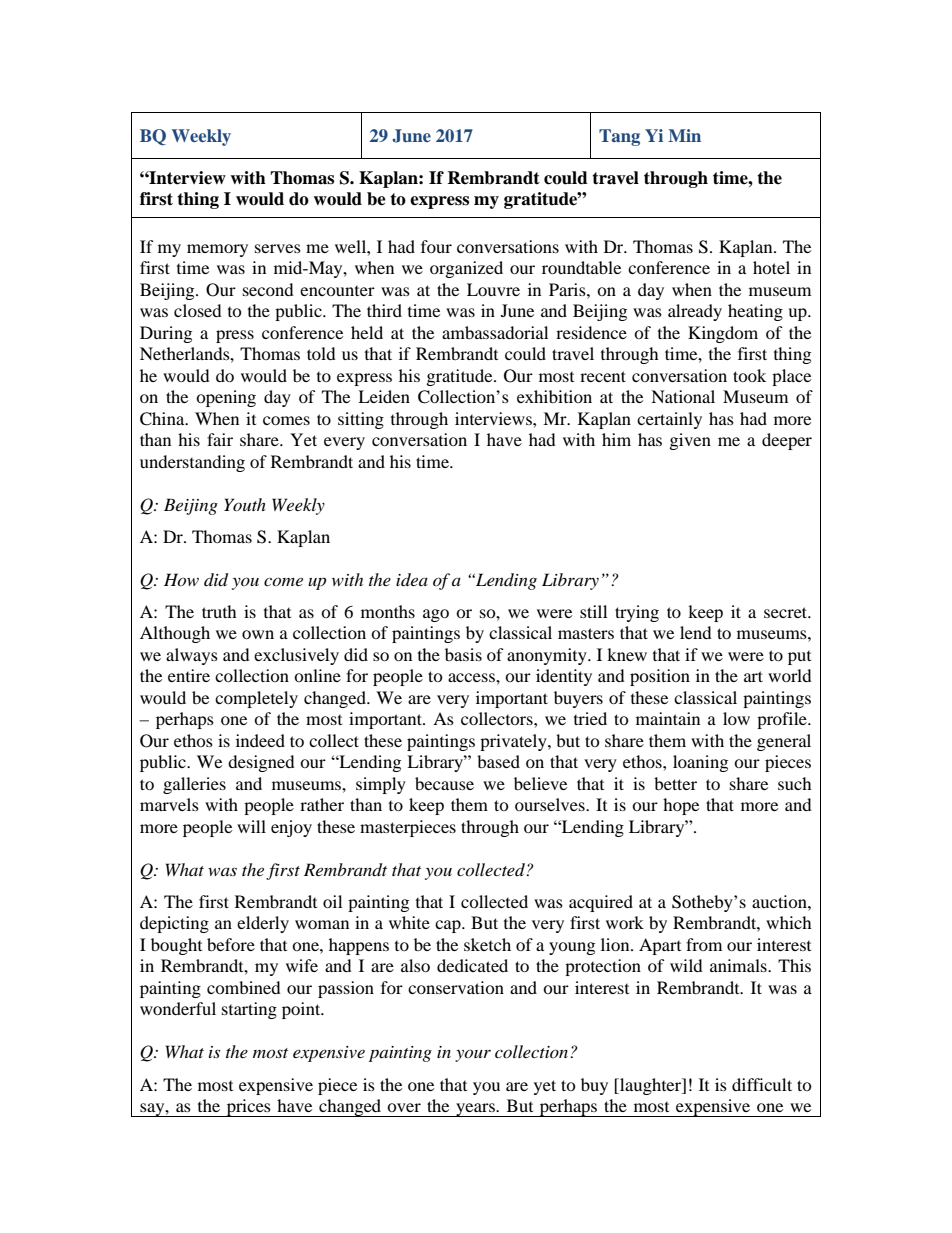  I want to click on given, so click(690, 441).
